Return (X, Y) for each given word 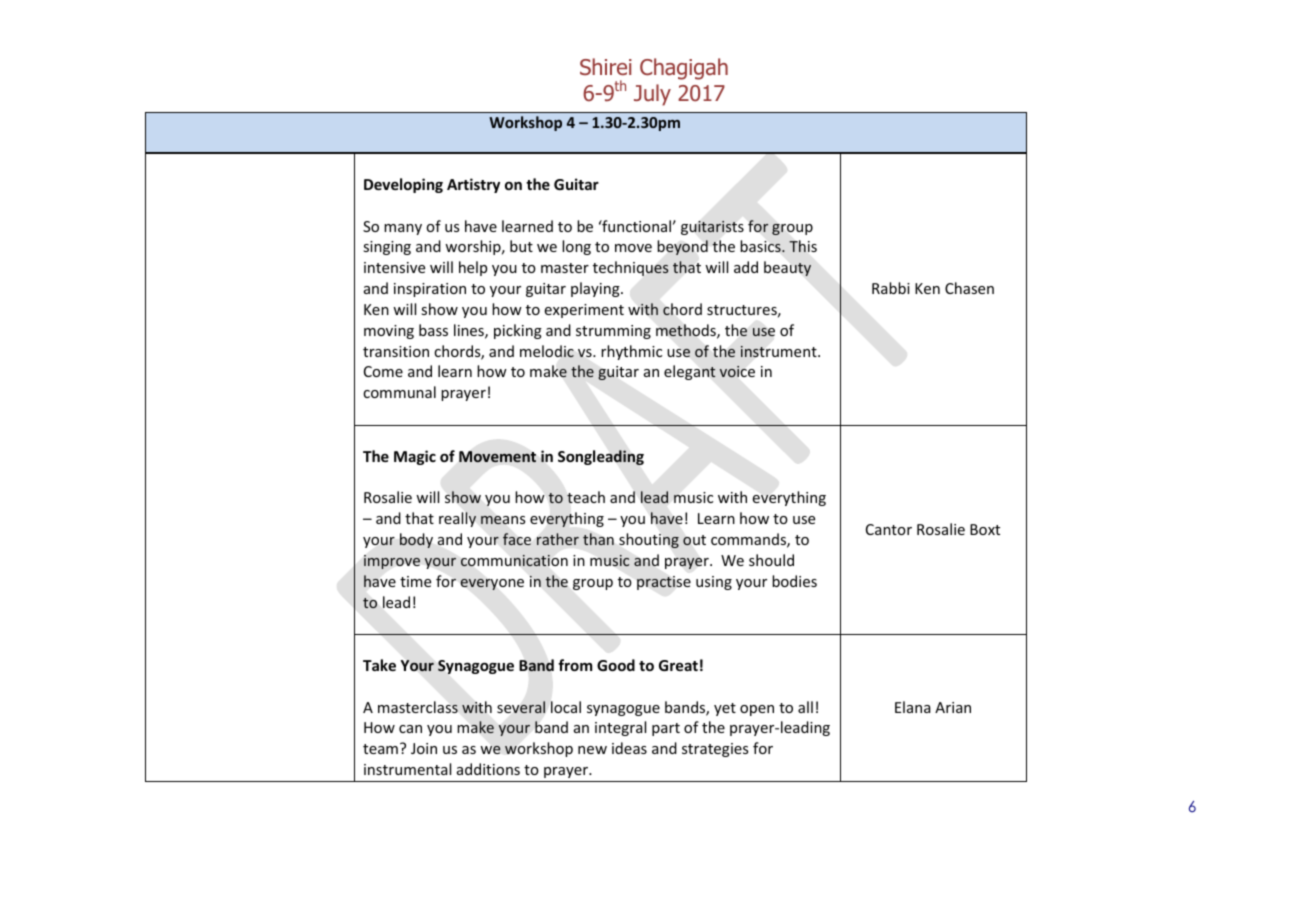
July (652, 95)
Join (424, 748)
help (473, 268)
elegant (690, 372)
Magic (415, 457)
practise (664, 583)
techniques (631, 268)
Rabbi (891, 288)
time (415, 581)
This (803, 246)
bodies (794, 581)
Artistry (473, 185)
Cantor (889, 529)
